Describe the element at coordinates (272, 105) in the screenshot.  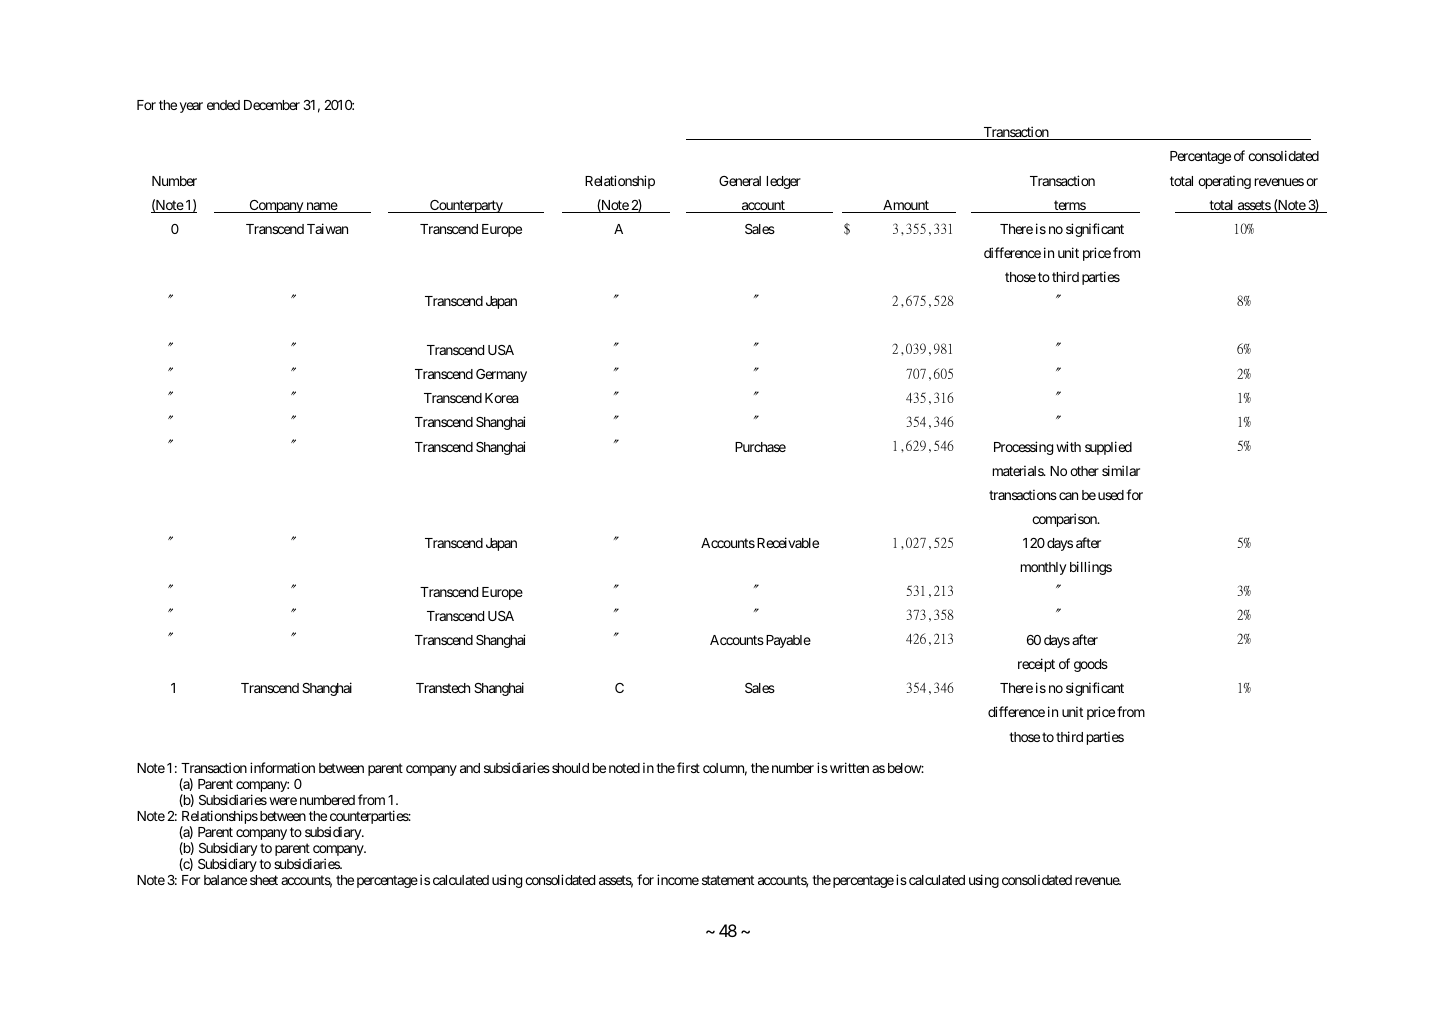
I see `December` at that location.
